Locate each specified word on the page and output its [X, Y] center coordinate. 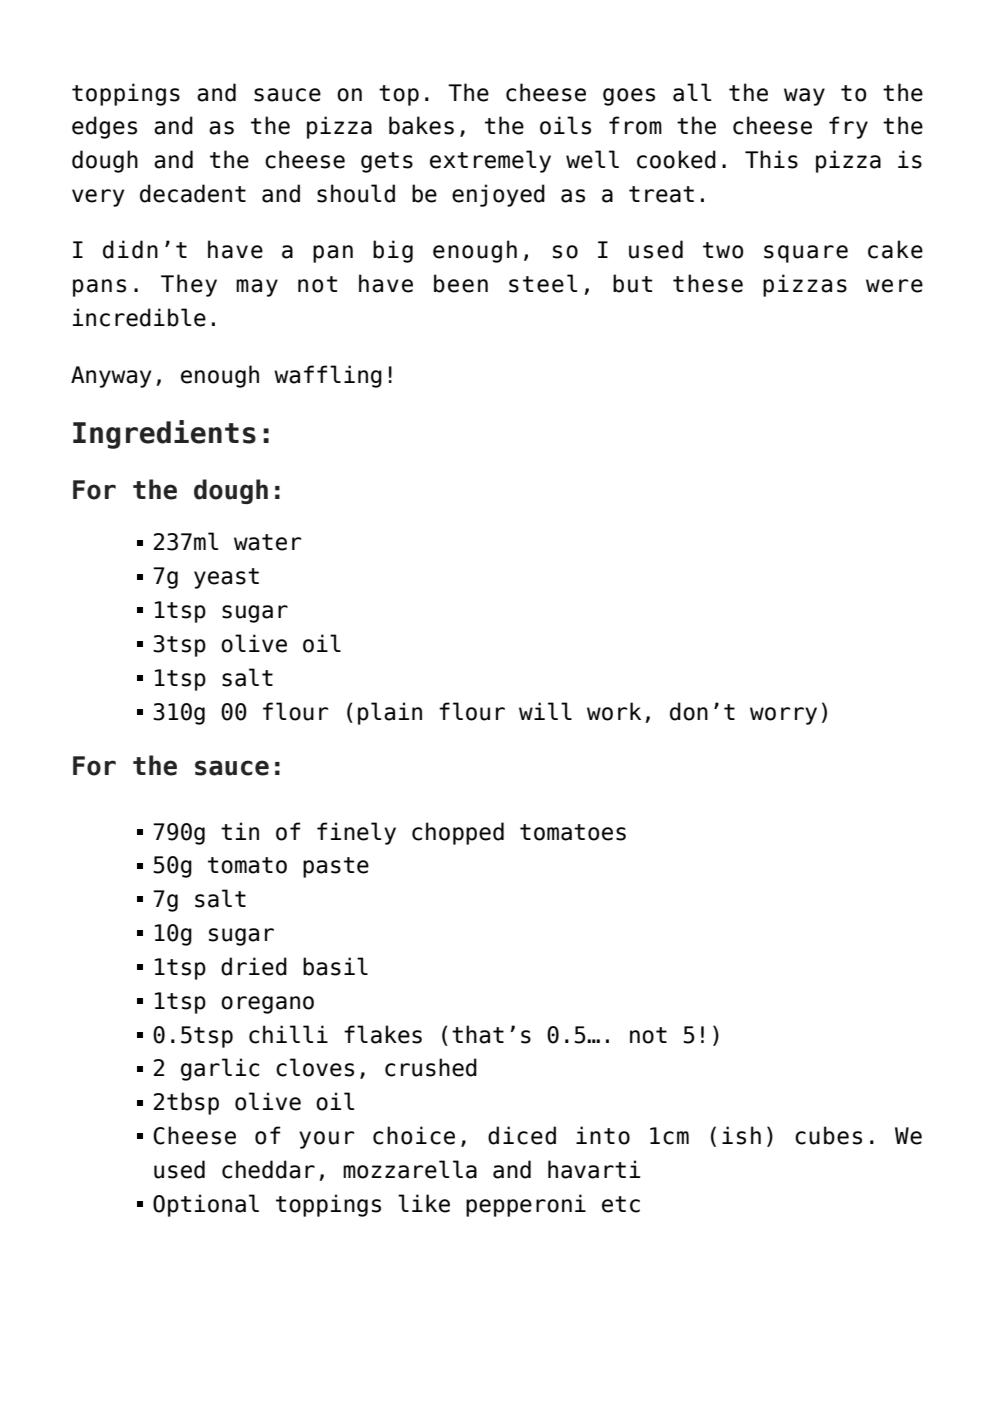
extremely [490, 161]
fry [848, 127]
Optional [206, 1205]
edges [104, 127]
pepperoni [526, 1205]
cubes [828, 1135]
